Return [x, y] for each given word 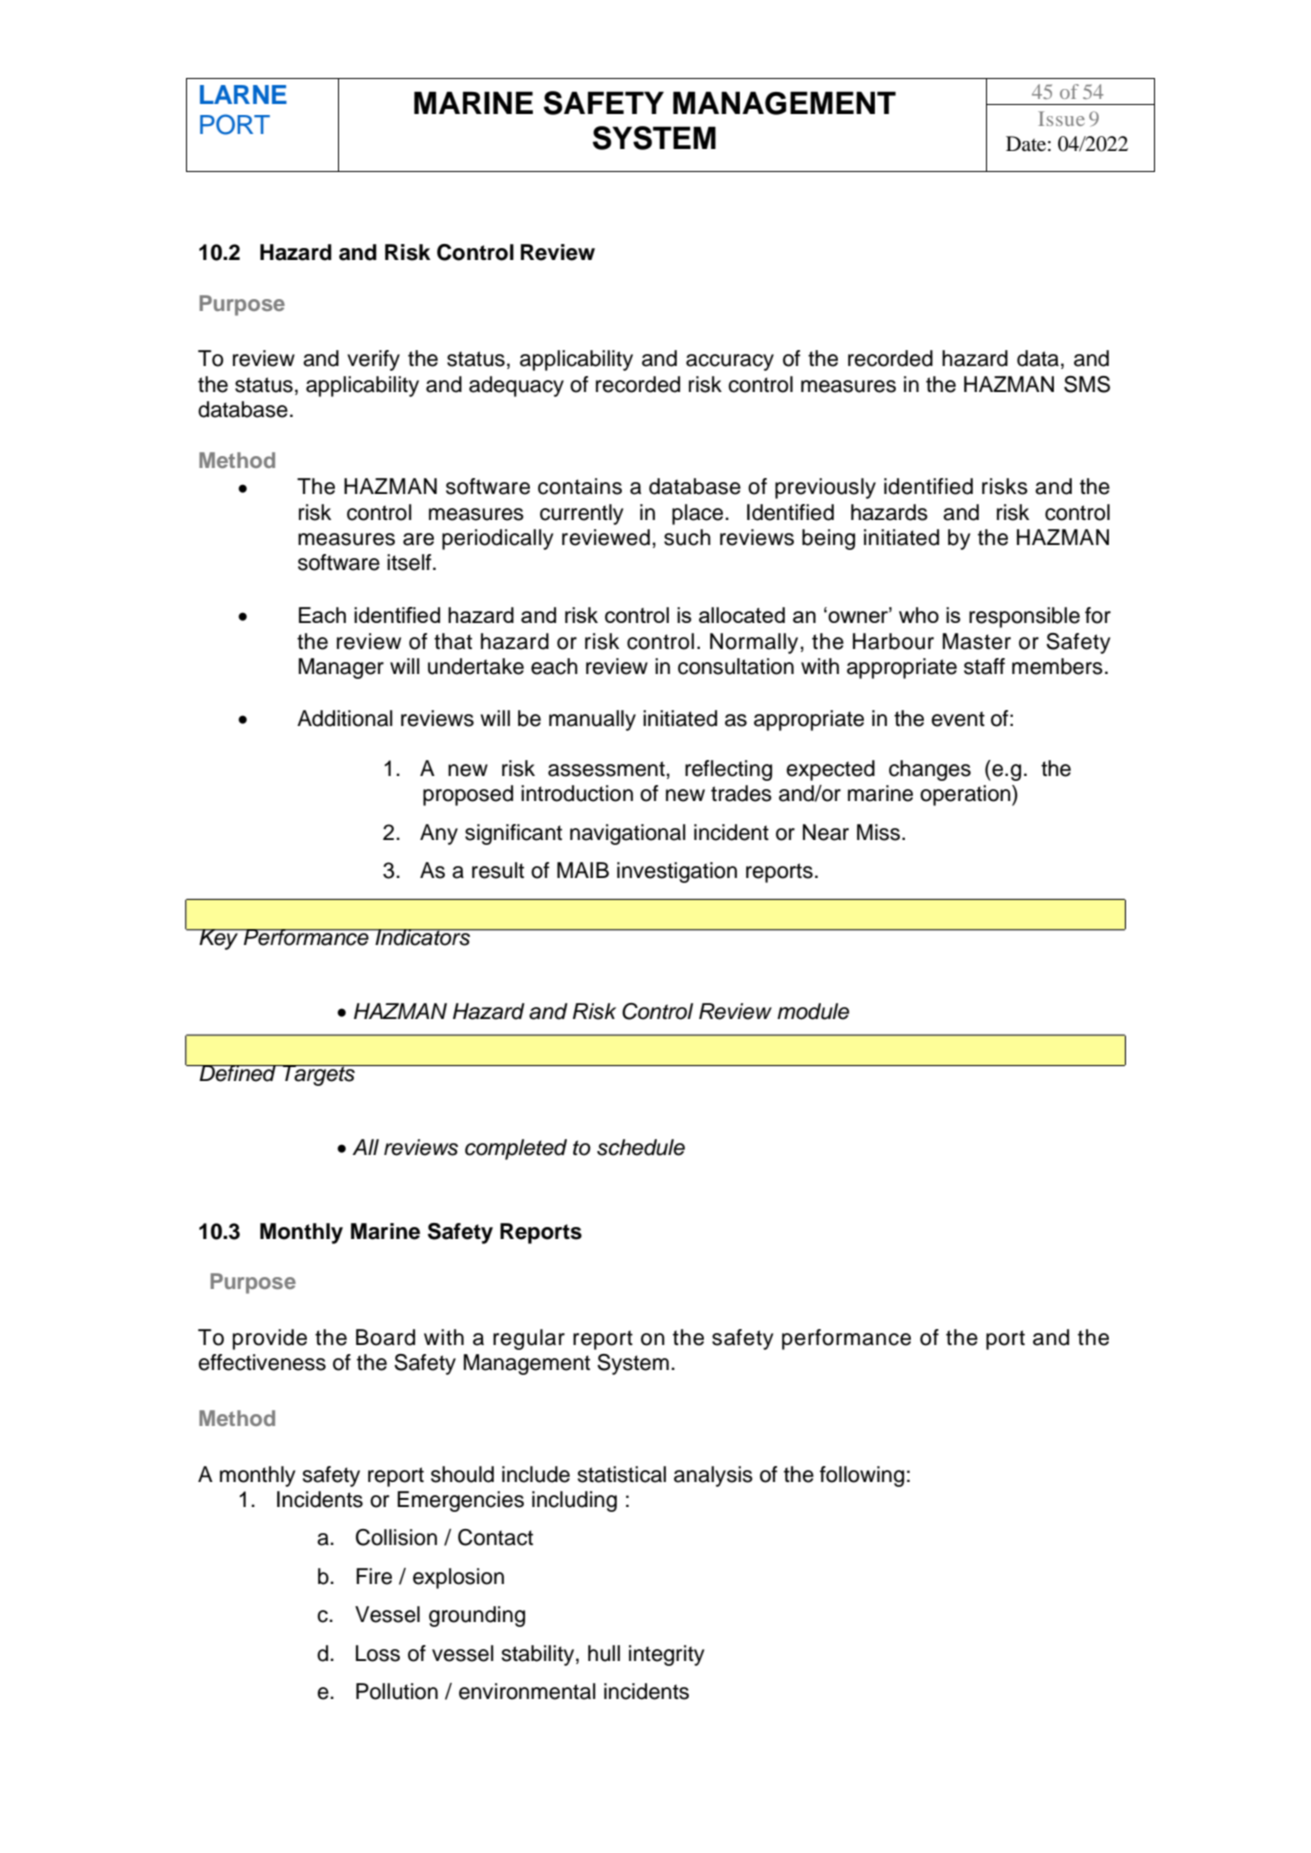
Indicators [423, 937]
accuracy [730, 362]
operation [966, 795]
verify [373, 360]
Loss [378, 1653]
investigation [677, 872]
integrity [666, 1655]
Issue [1061, 118]
